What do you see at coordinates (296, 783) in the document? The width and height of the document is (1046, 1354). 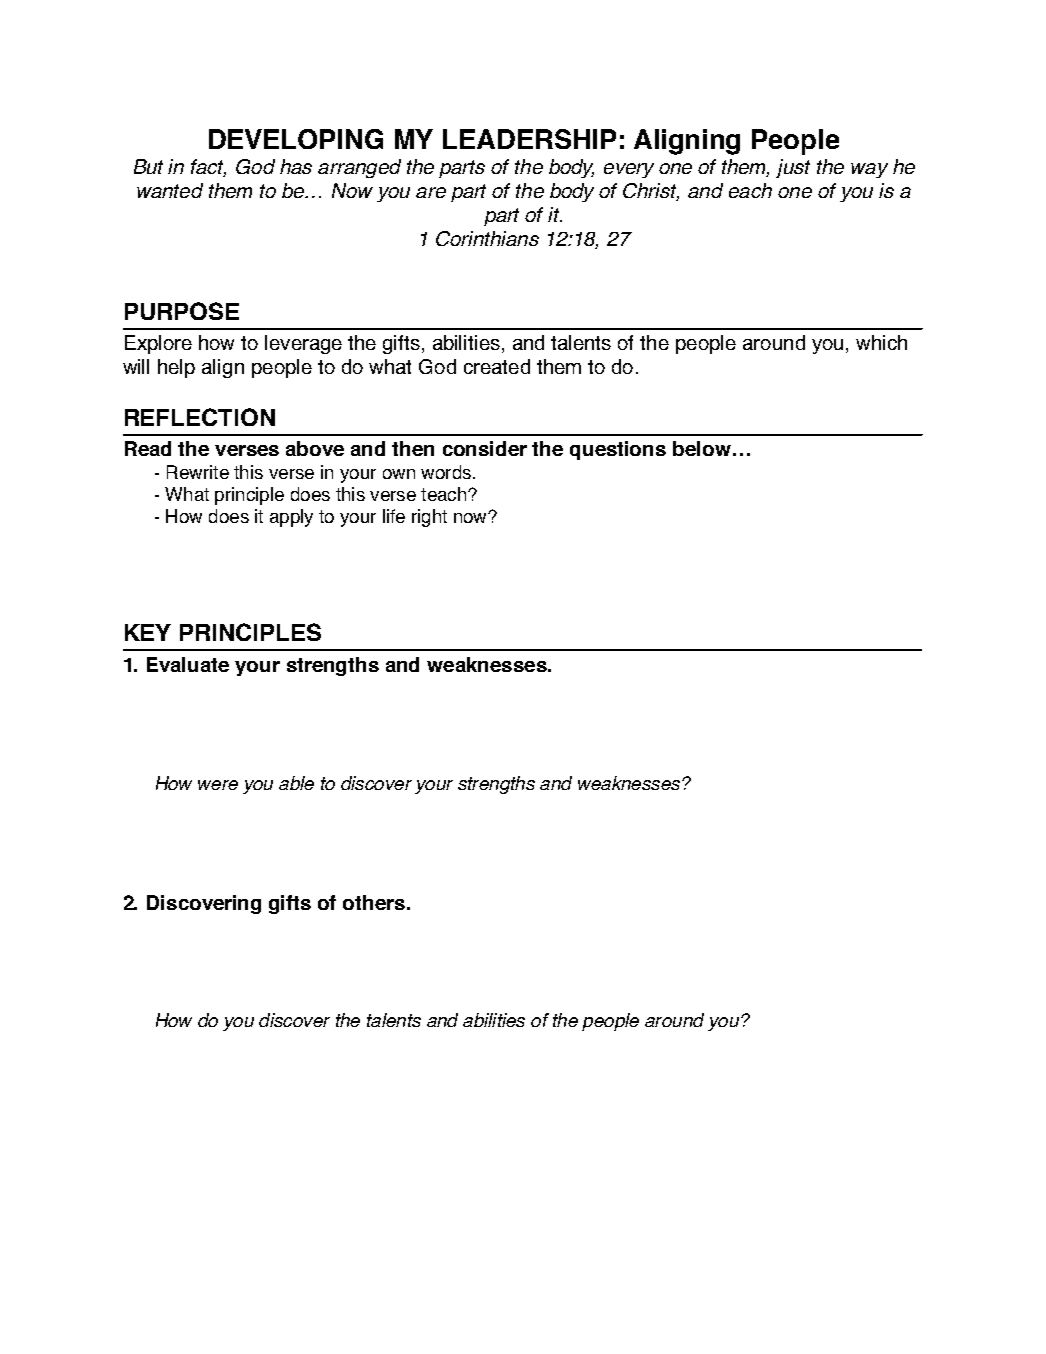 I see `able` at bounding box center [296, 783].
